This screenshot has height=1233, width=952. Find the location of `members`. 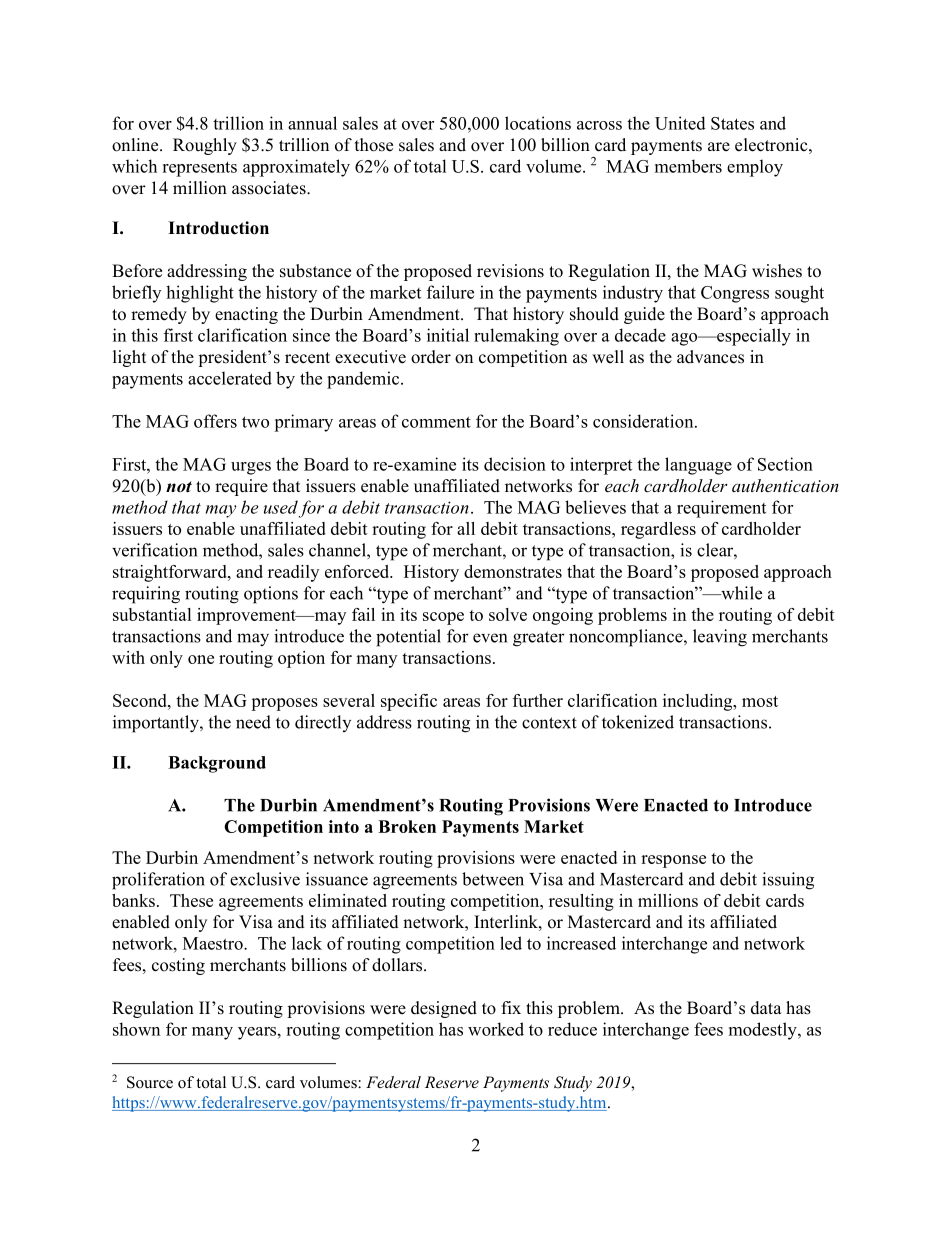

members is located at coordinates (688, 166).
